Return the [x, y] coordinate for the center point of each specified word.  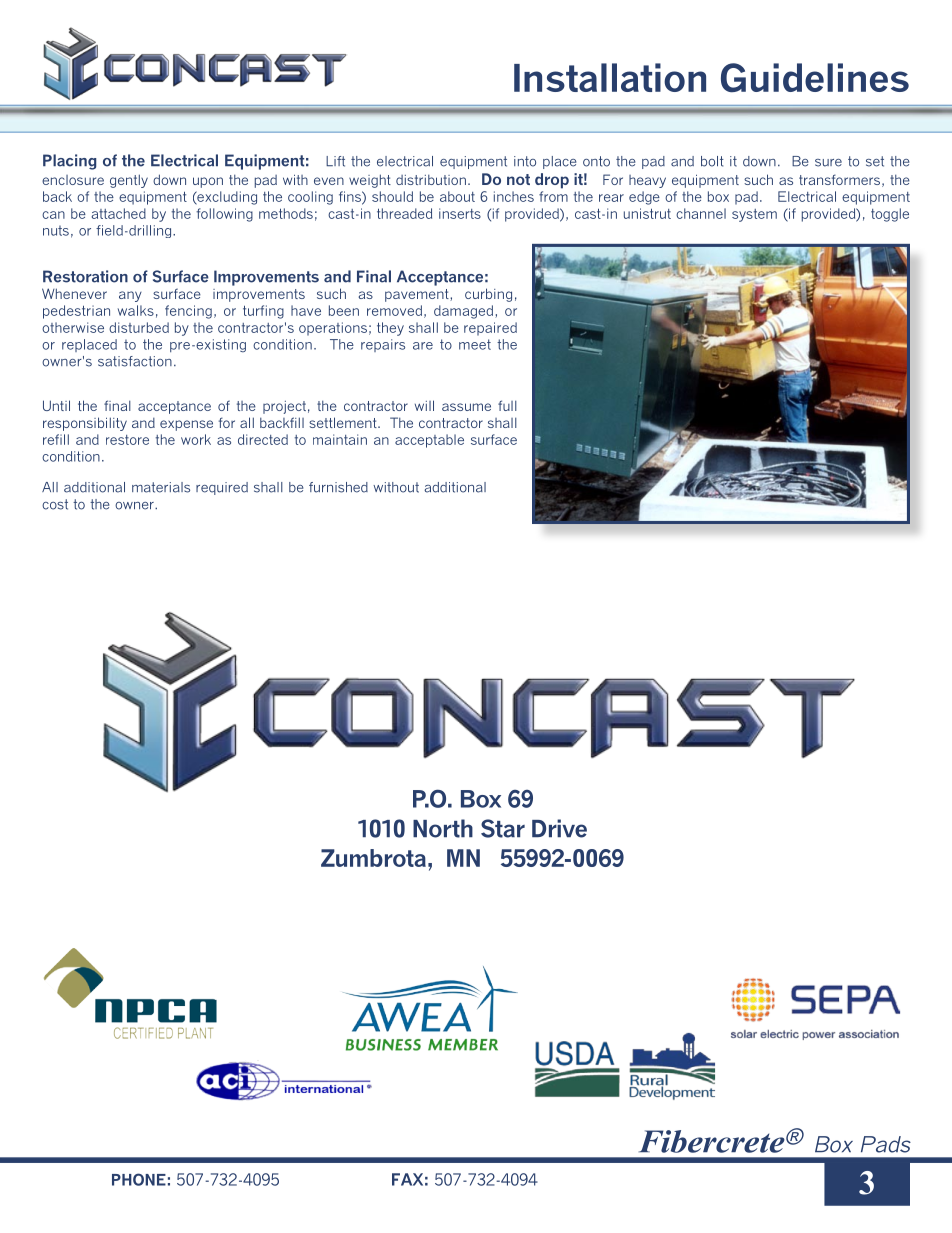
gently [129, 181]
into [525, 161]
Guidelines [815, 77]
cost [55, 504]
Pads [886, 1144]
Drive [559, 828]
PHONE [139, 1179]
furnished [338, 487]
